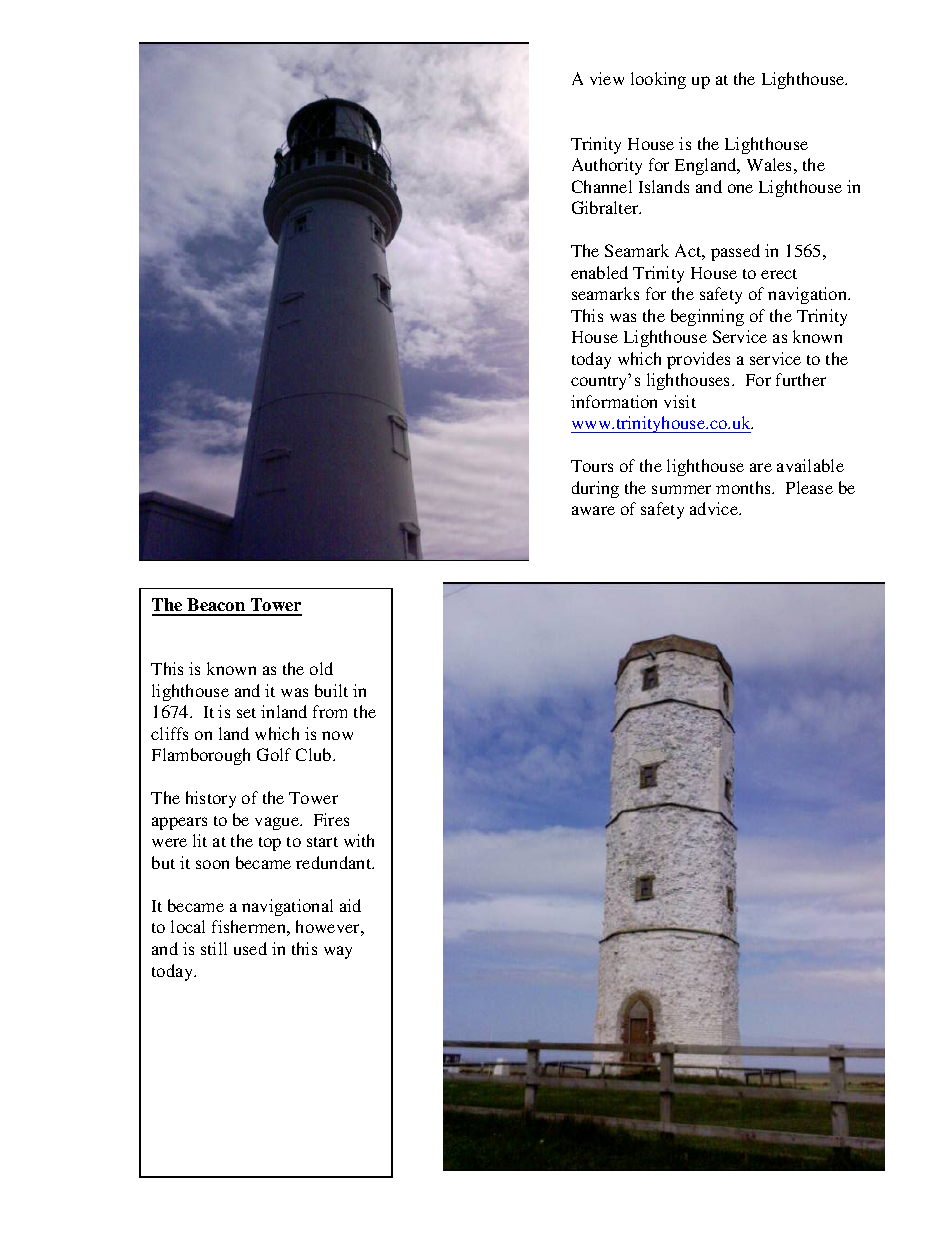 This screenshot has height=1233, width=952. Describe the element at coordinates (614, 401) in the screenshot. I see `information` at that location.
